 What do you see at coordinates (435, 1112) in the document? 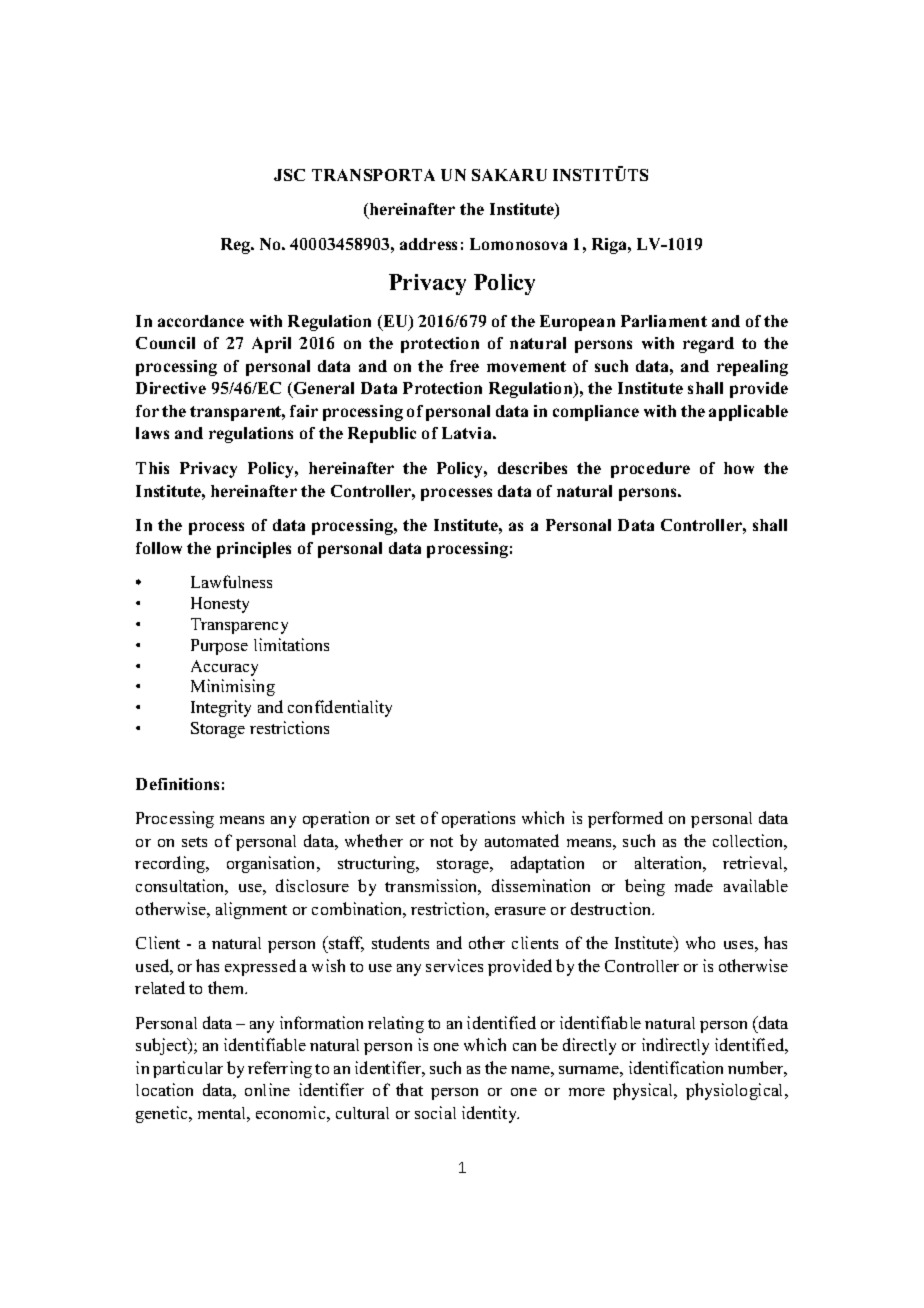
I see `social` at bounding box center [435, 1112].
